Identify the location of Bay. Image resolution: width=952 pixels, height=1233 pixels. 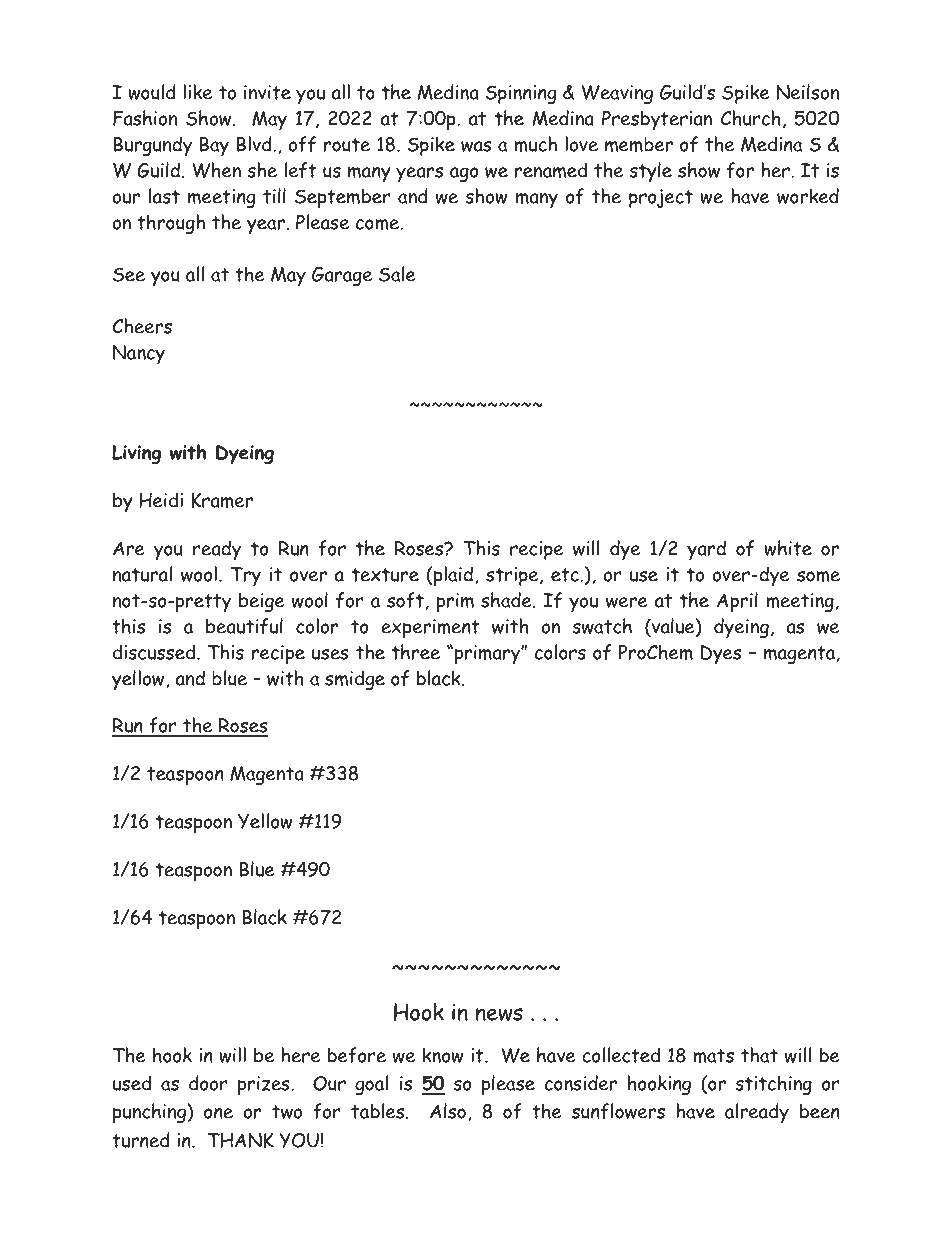
(214, 146).
